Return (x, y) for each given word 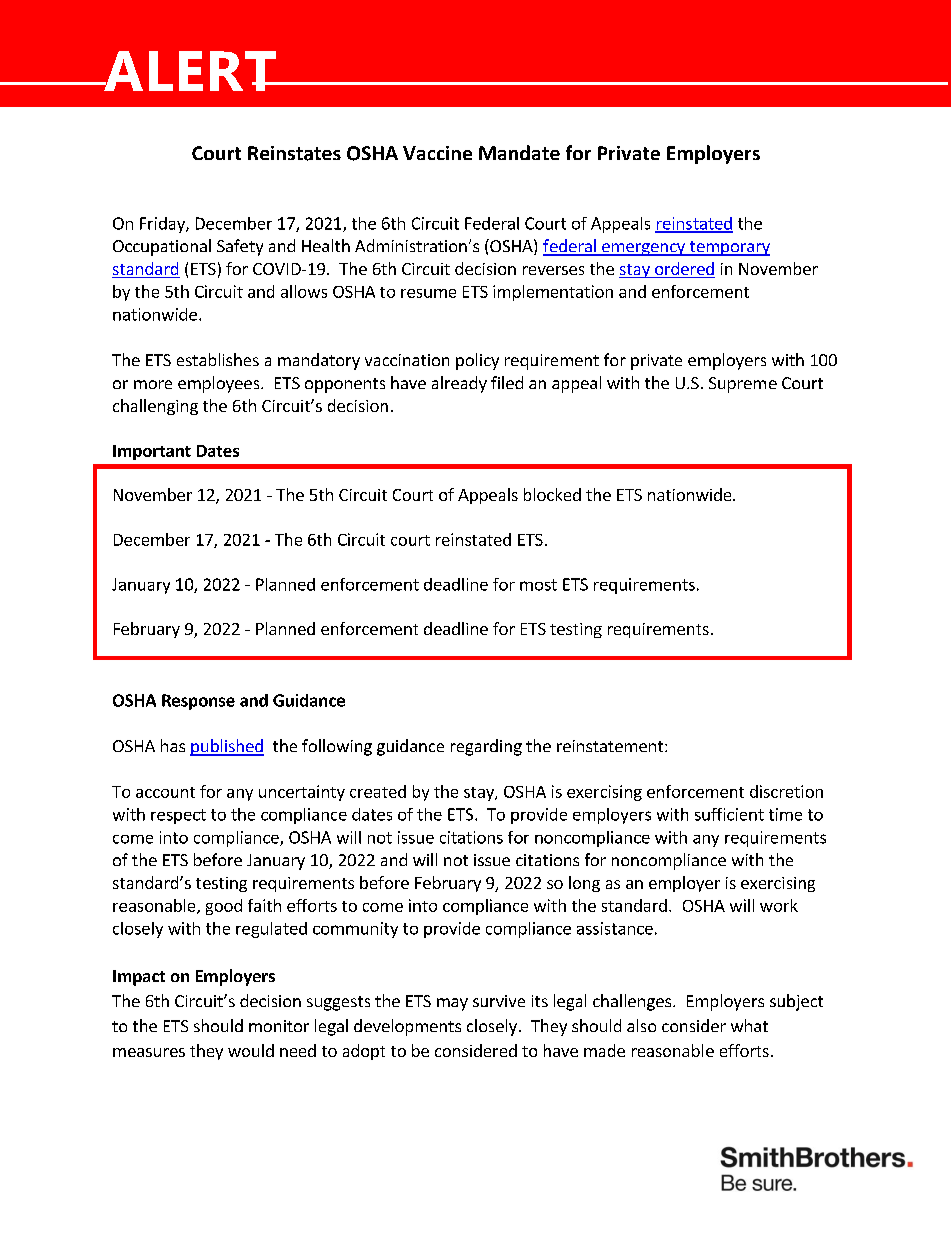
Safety (240, 247)
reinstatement (611, 746)
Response (198, 702)
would (251, 1050)
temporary (728, 248)
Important (152, 452)
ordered (684, 270)
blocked (552, 494)
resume (428, 293)
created (378, 791)
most (538, 585)
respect (178, 816)
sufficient (729, 814)
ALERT (190, 71)
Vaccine (437, 153)
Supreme (743, 385)
